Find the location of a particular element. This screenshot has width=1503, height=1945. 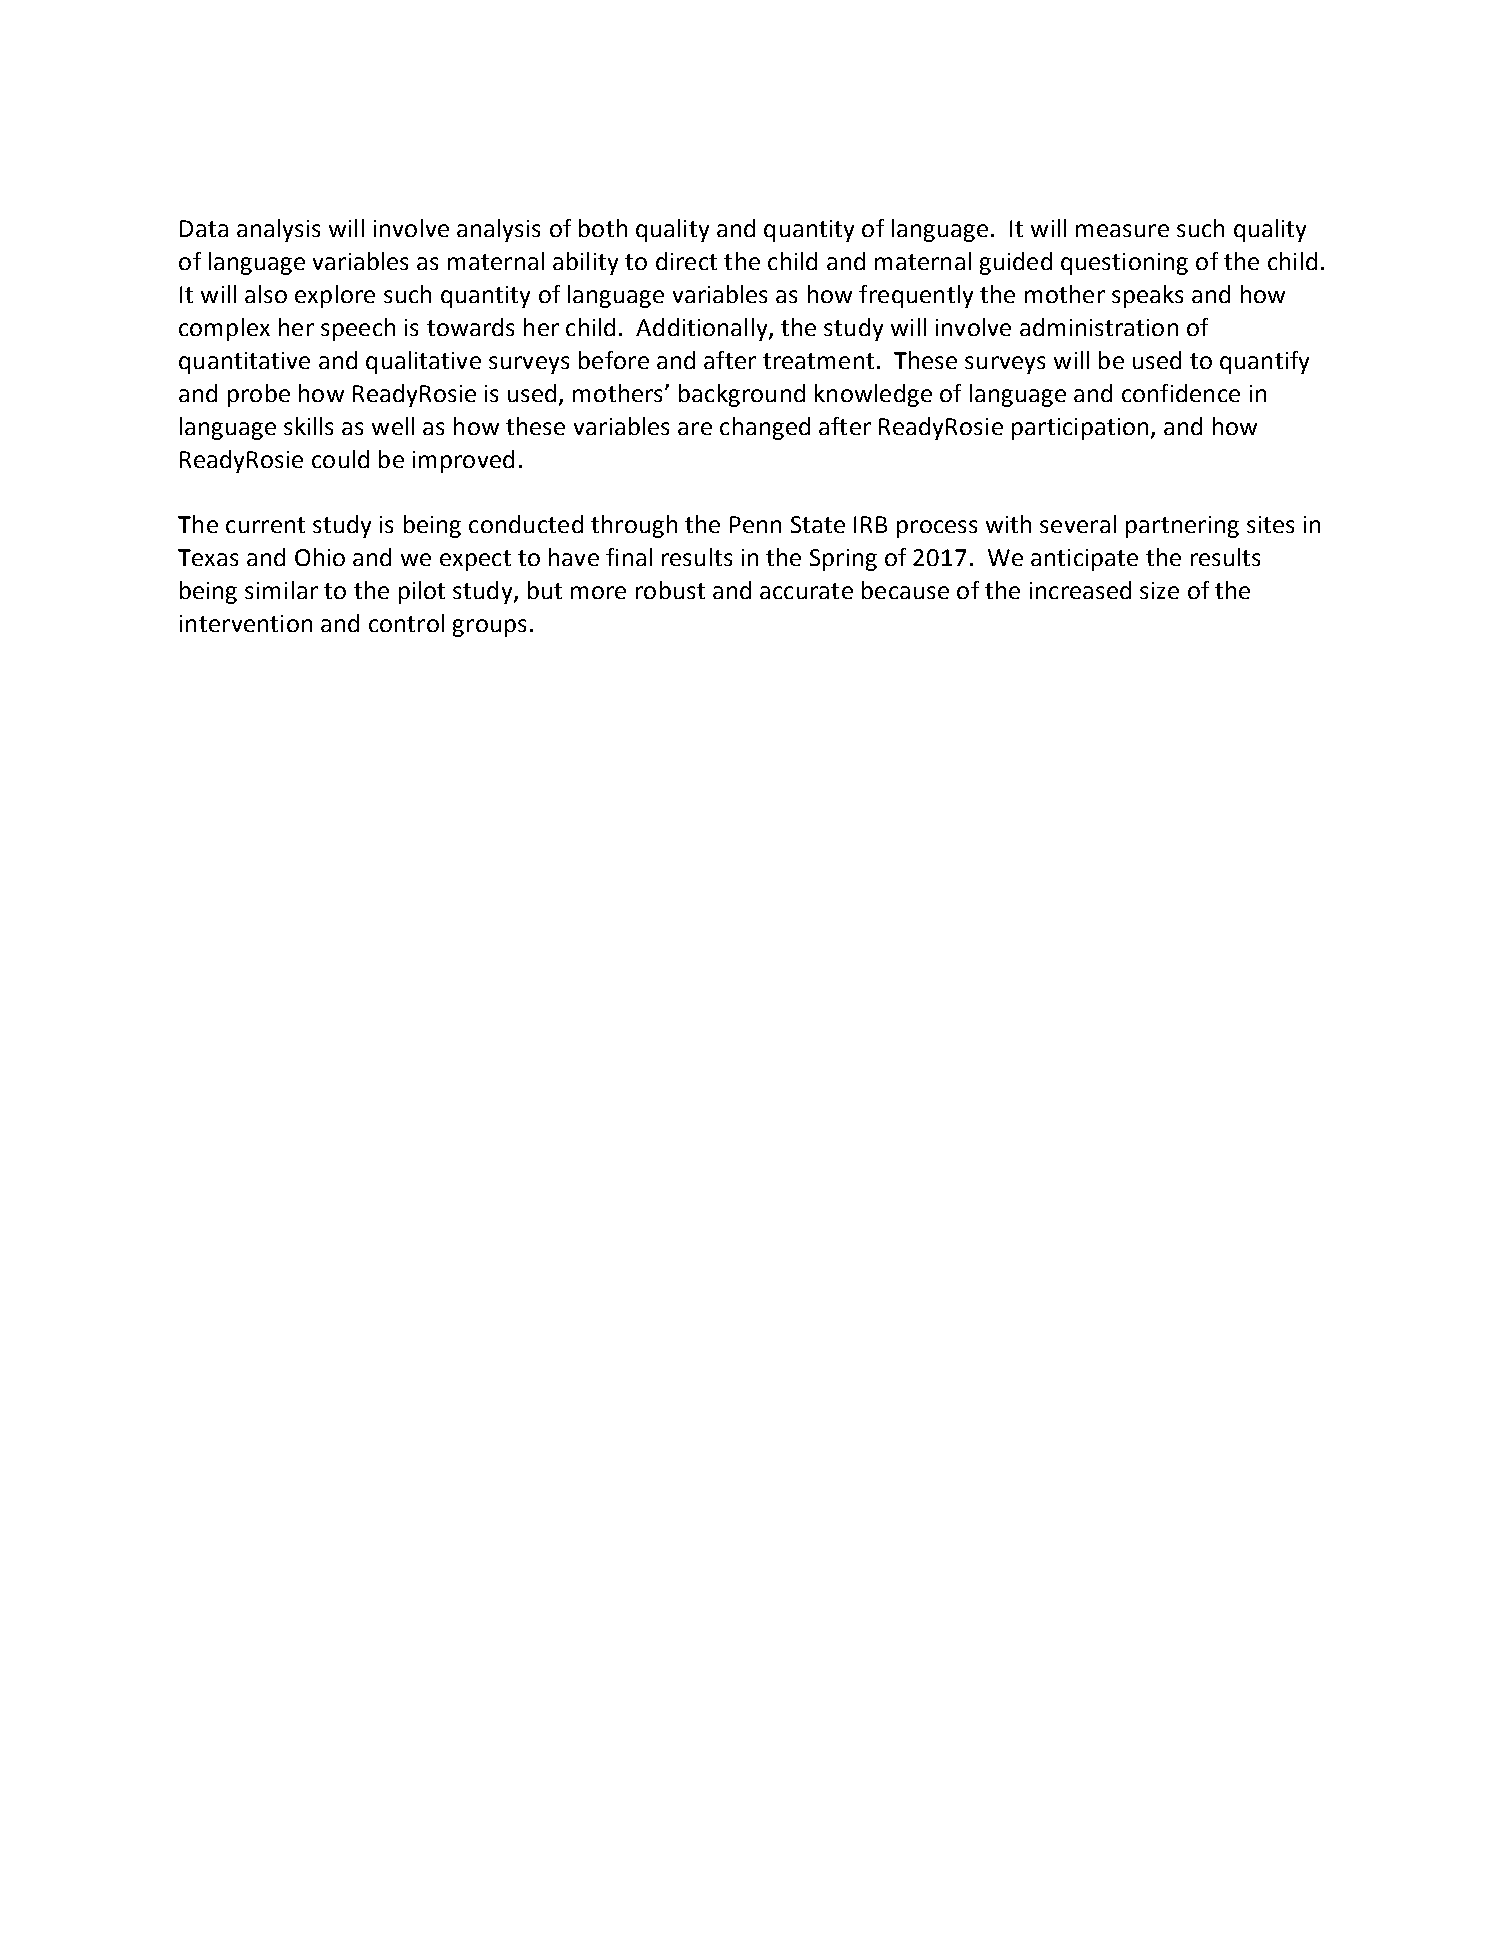

quantify is located at coordinates (1264, 362).
